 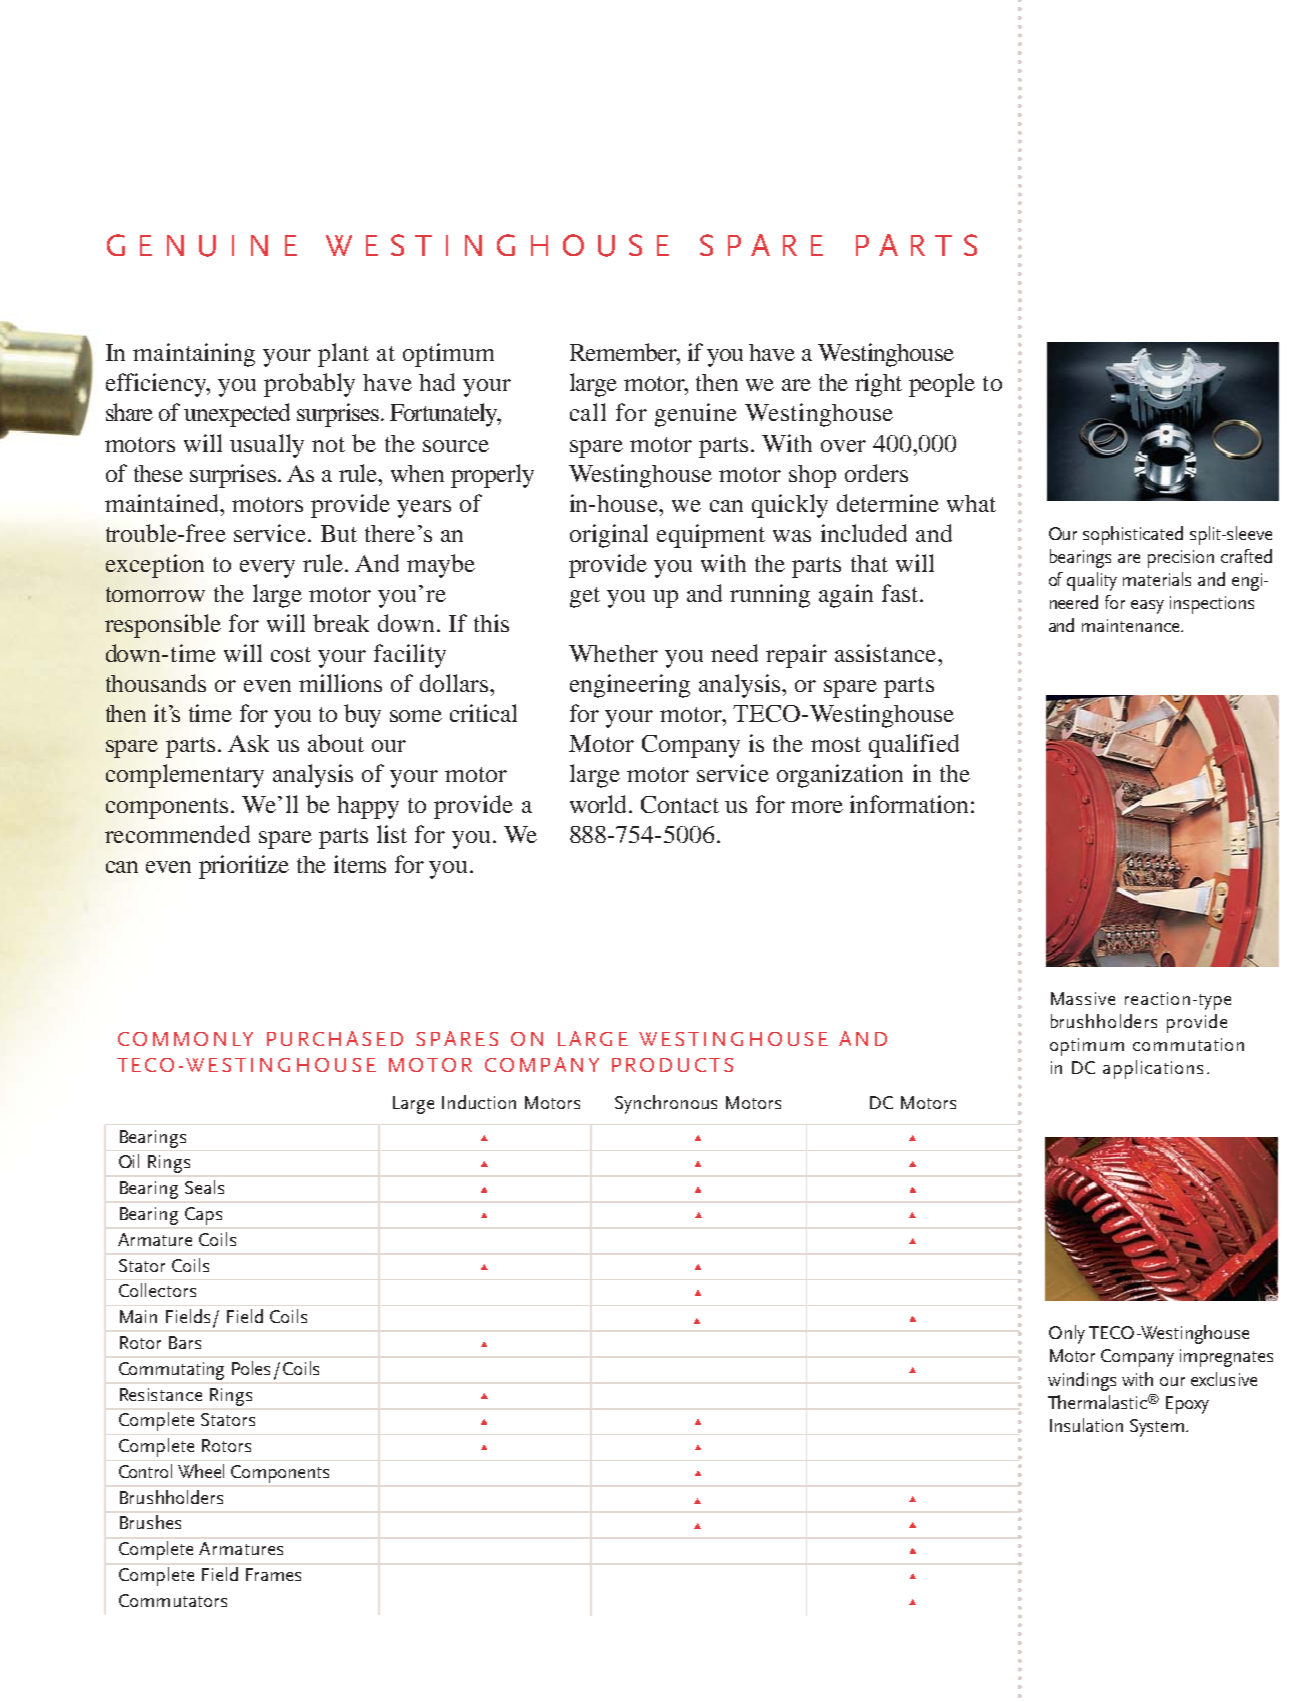 What do you see at coordinates (244, 867) in the document?
I see `prioritize` at bounding box center [244, 867].
